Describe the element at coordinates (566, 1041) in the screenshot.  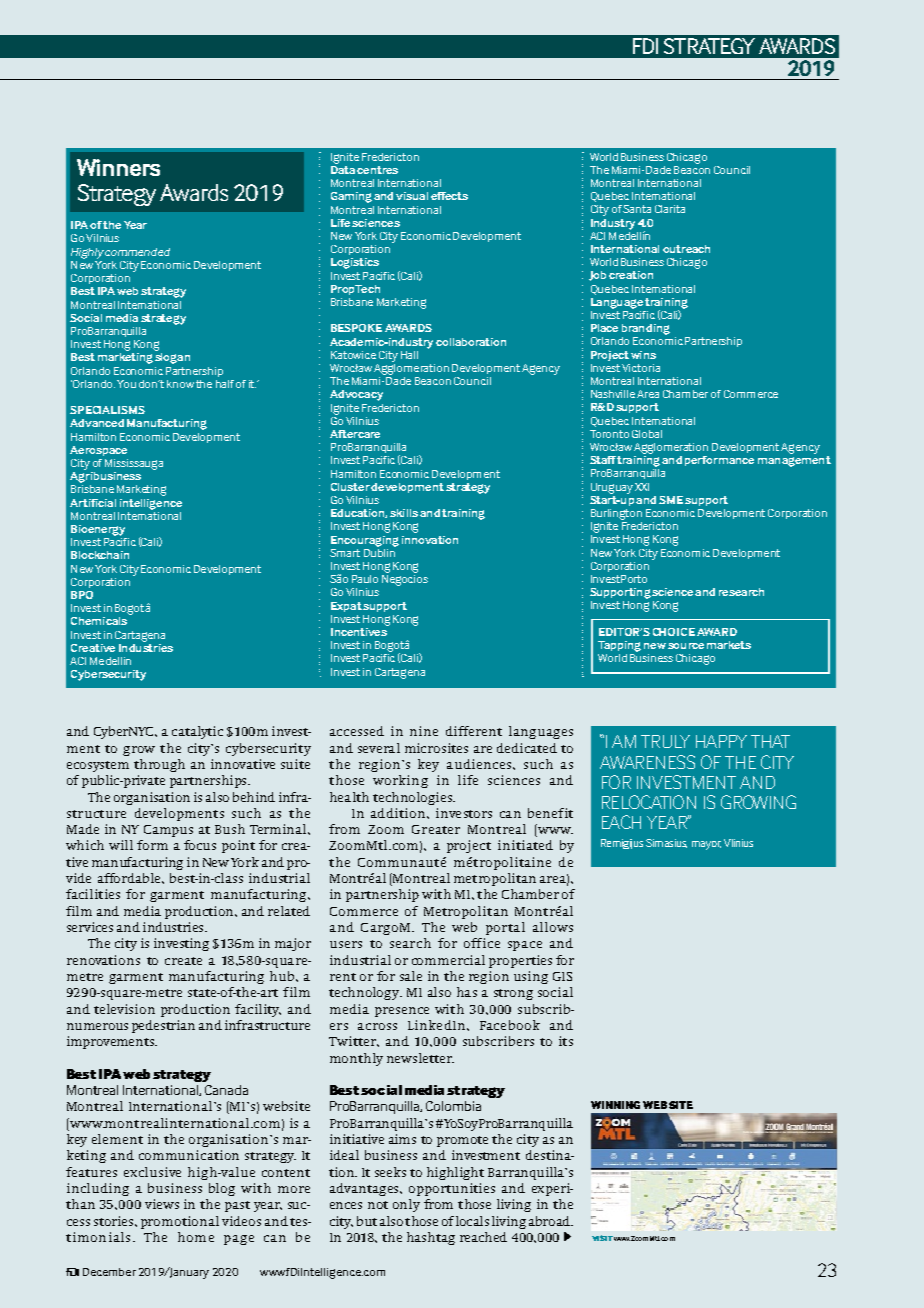
I see `its` at that location.
